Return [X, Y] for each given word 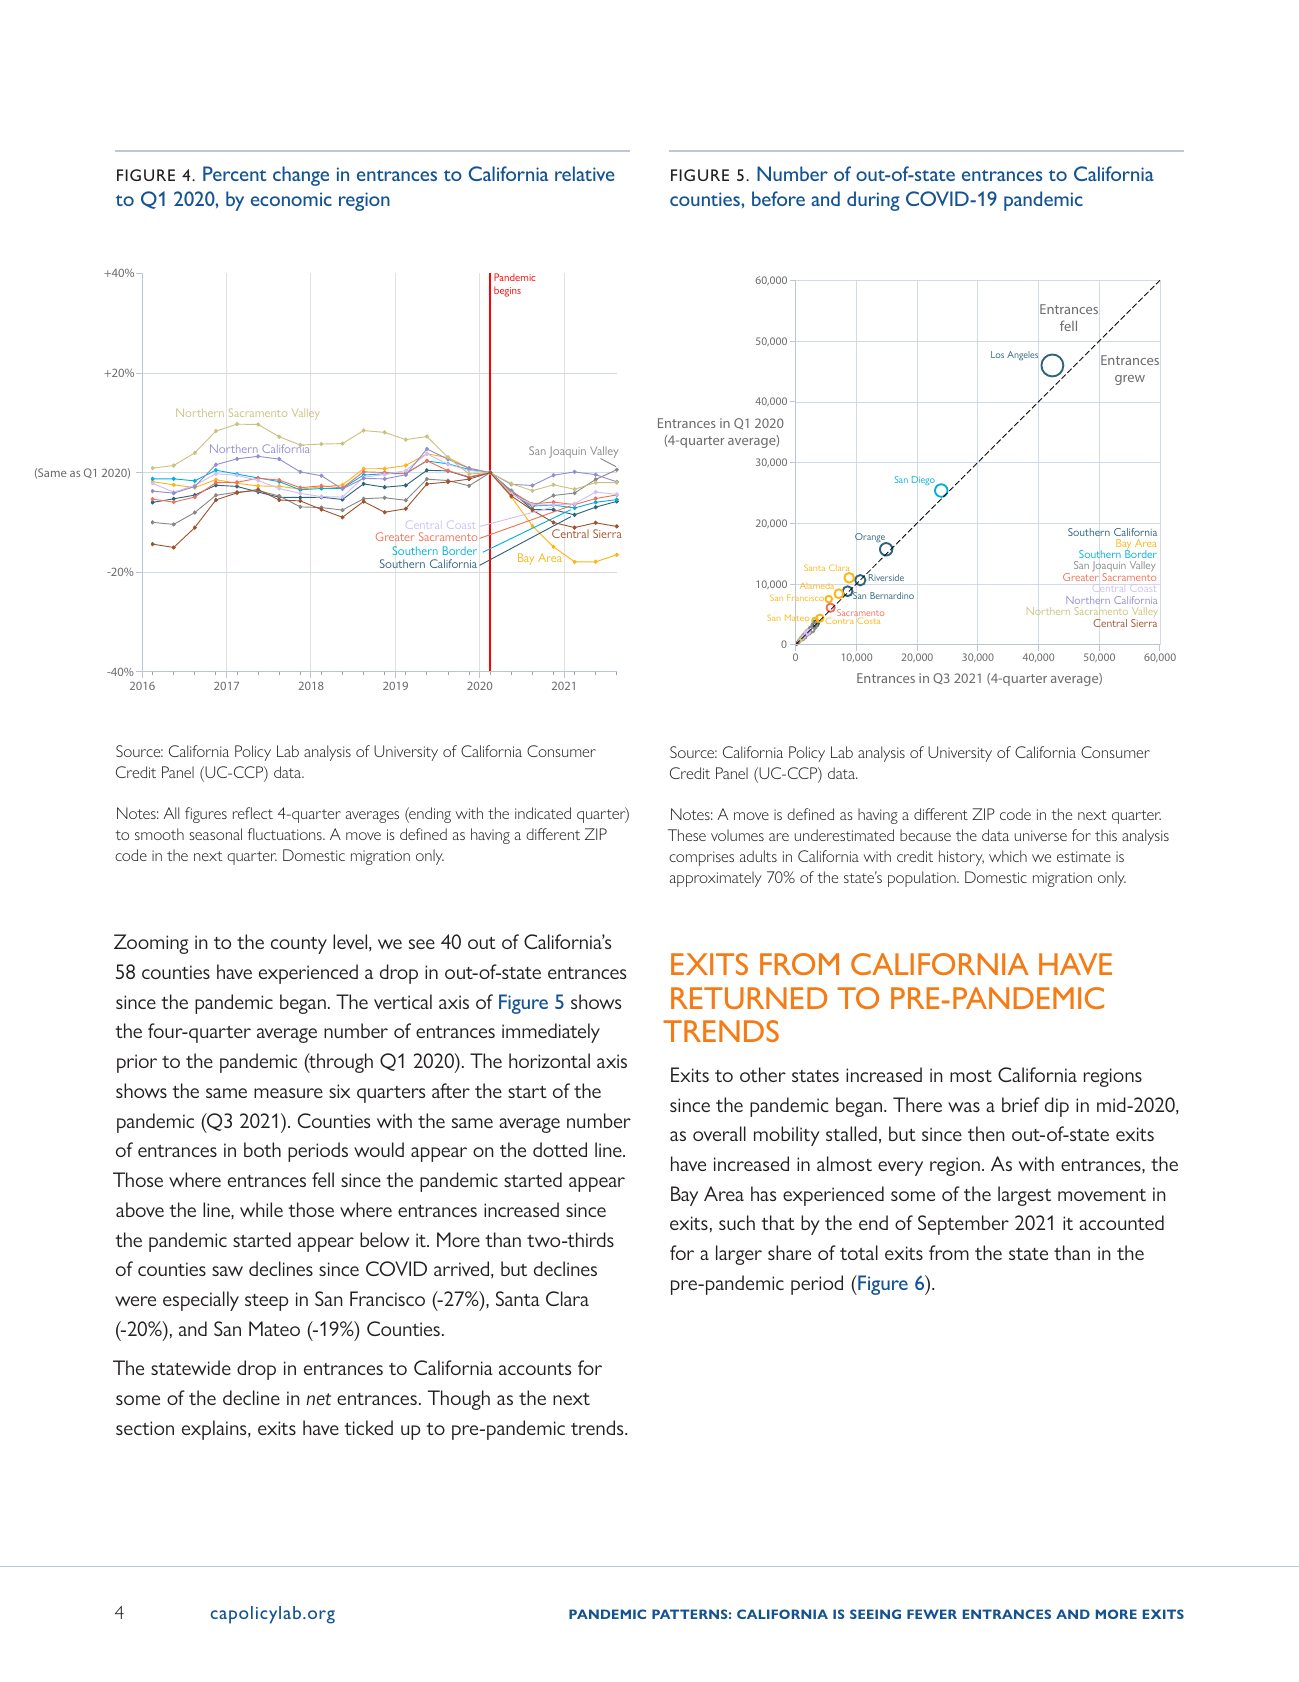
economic [291, 199]
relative [584, 173]
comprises [701, 858]
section [145, 1428]
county [299, 945]
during [873, 201]
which [1008, 856]
